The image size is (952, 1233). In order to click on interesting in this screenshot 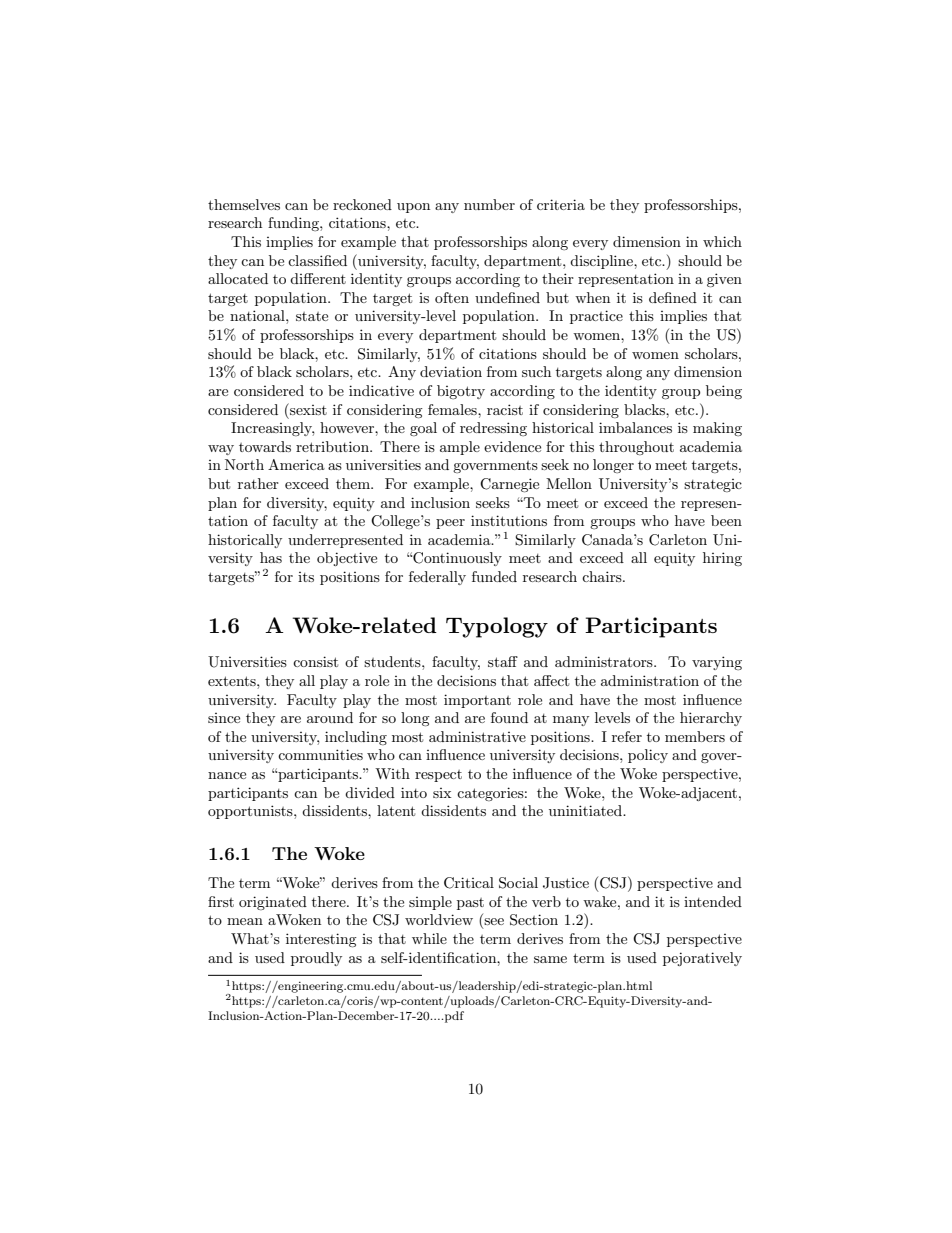, I will do `click(321, 940)`.
